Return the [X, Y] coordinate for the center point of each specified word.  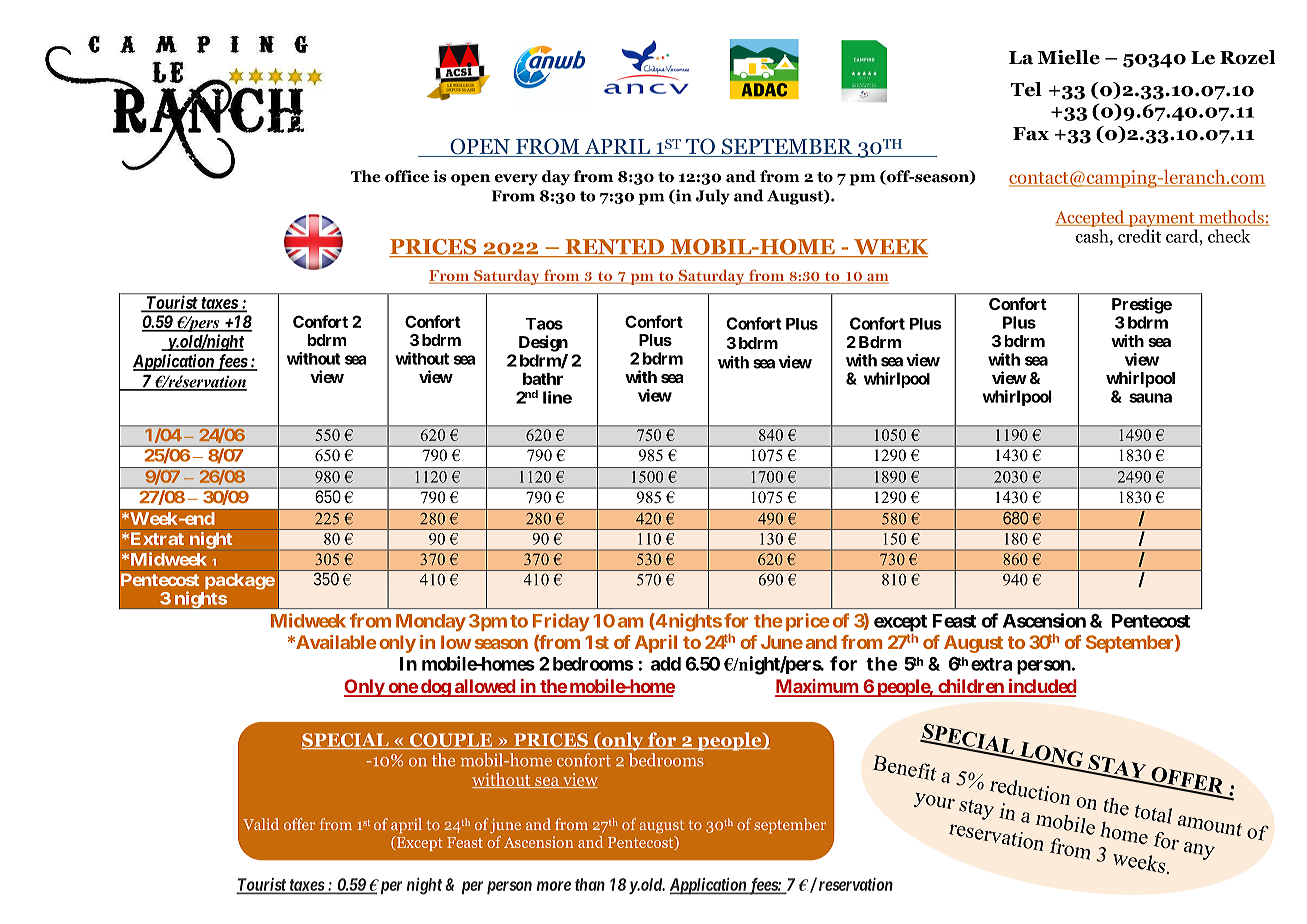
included [1041, 687]
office [407, 176]
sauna [1150, 398]
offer [299, 824]
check [1229, 236]
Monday [431, 623]
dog [435, 688]
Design [543, 343]
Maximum [817, 687]
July [713, 197]
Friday [561, 622]
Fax [1031, 134]
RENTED [614, 248]
